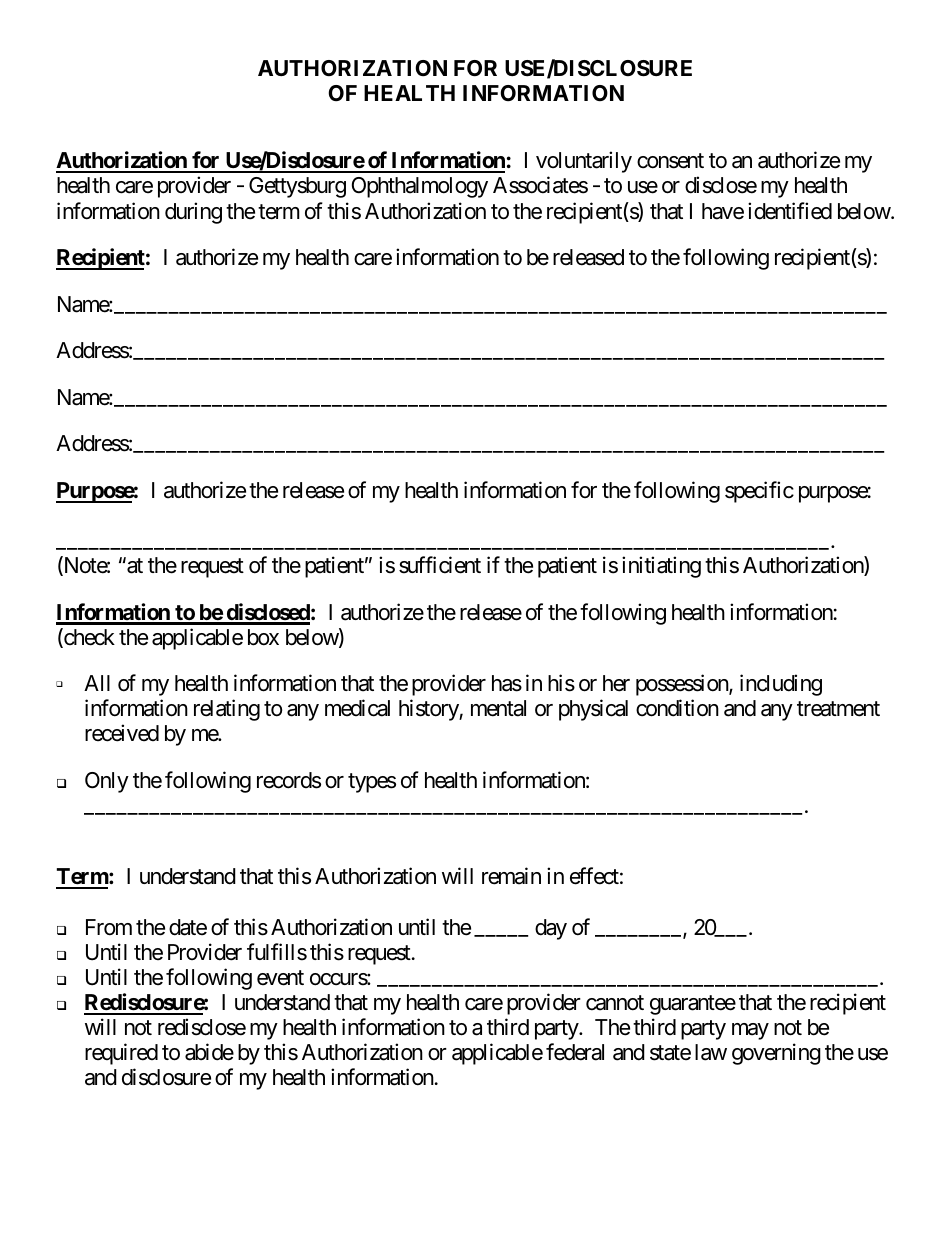 Image resolution: width=952 pixels, height=1233 pixels. Describe the element at coordinates (661, 567) in the screenshot. I see `initiating` at that location.
